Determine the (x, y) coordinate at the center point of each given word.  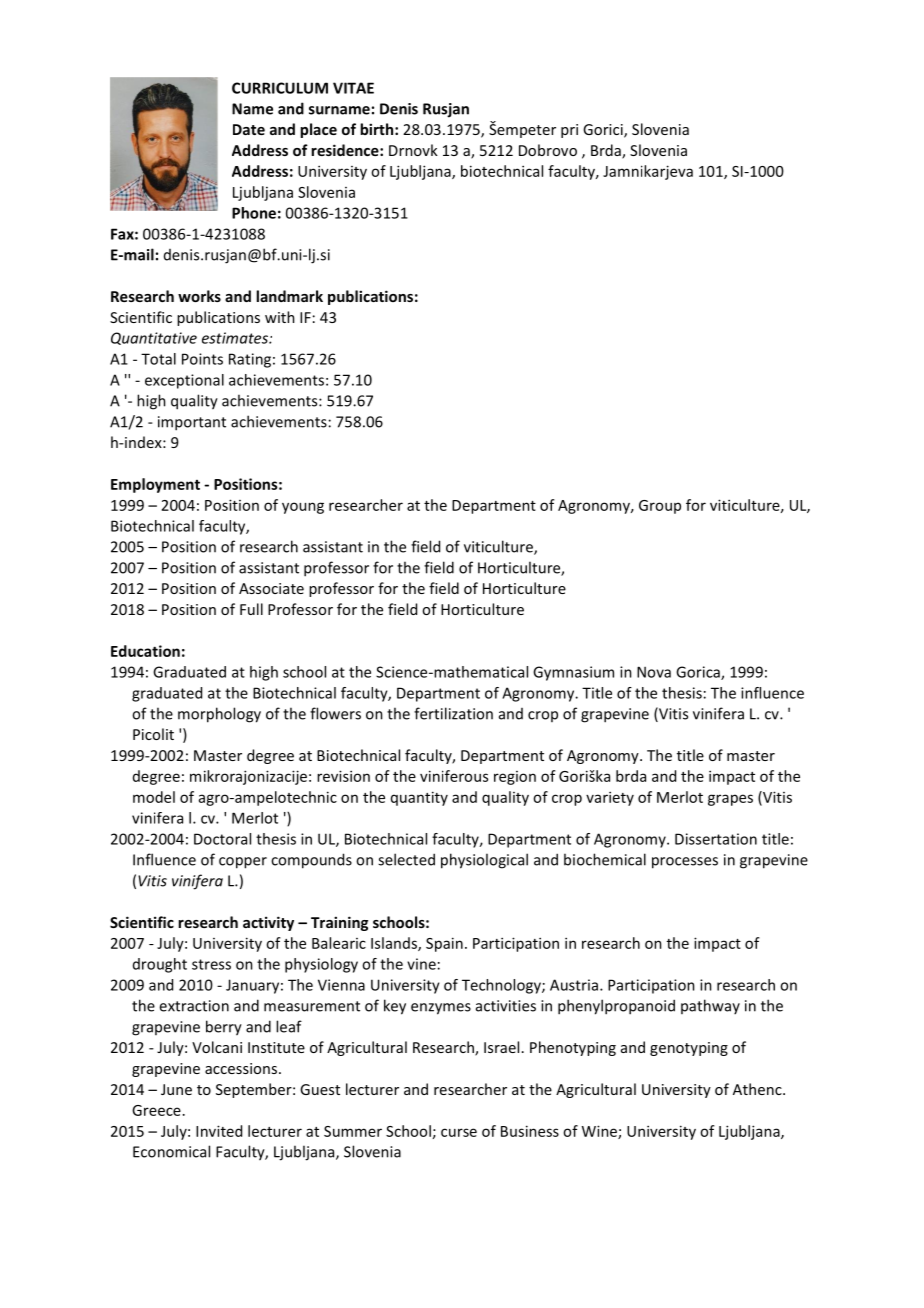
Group (660, 507)
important (192, 423)
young (303, 508)
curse (459, 1132)
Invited (219, 1131)
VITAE (353, 88)
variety (610, 798)
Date (249, 129)
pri (569, 131)
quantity (419, 798)
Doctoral (222, 839)
